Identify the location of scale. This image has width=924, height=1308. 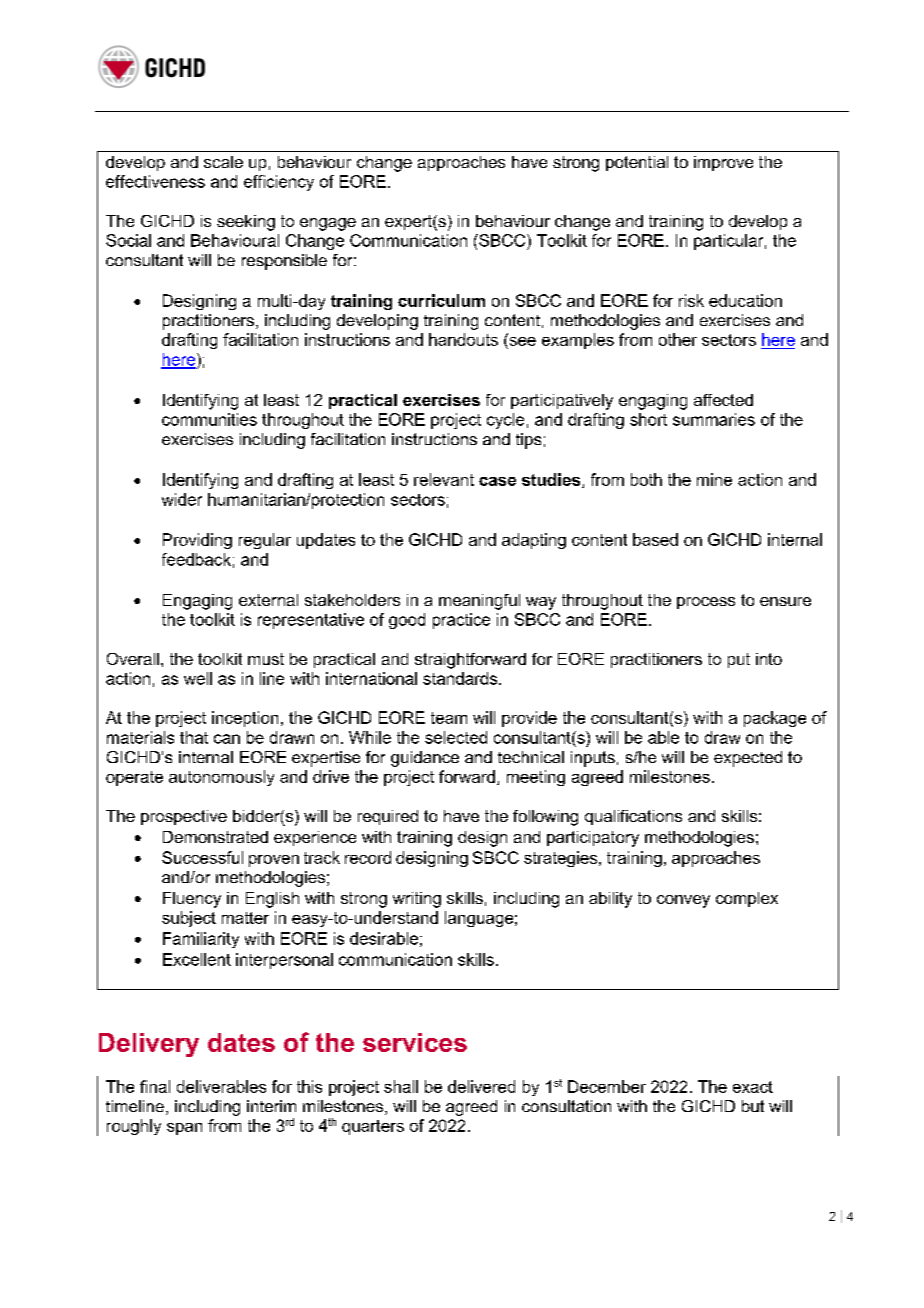
(223, 162).
